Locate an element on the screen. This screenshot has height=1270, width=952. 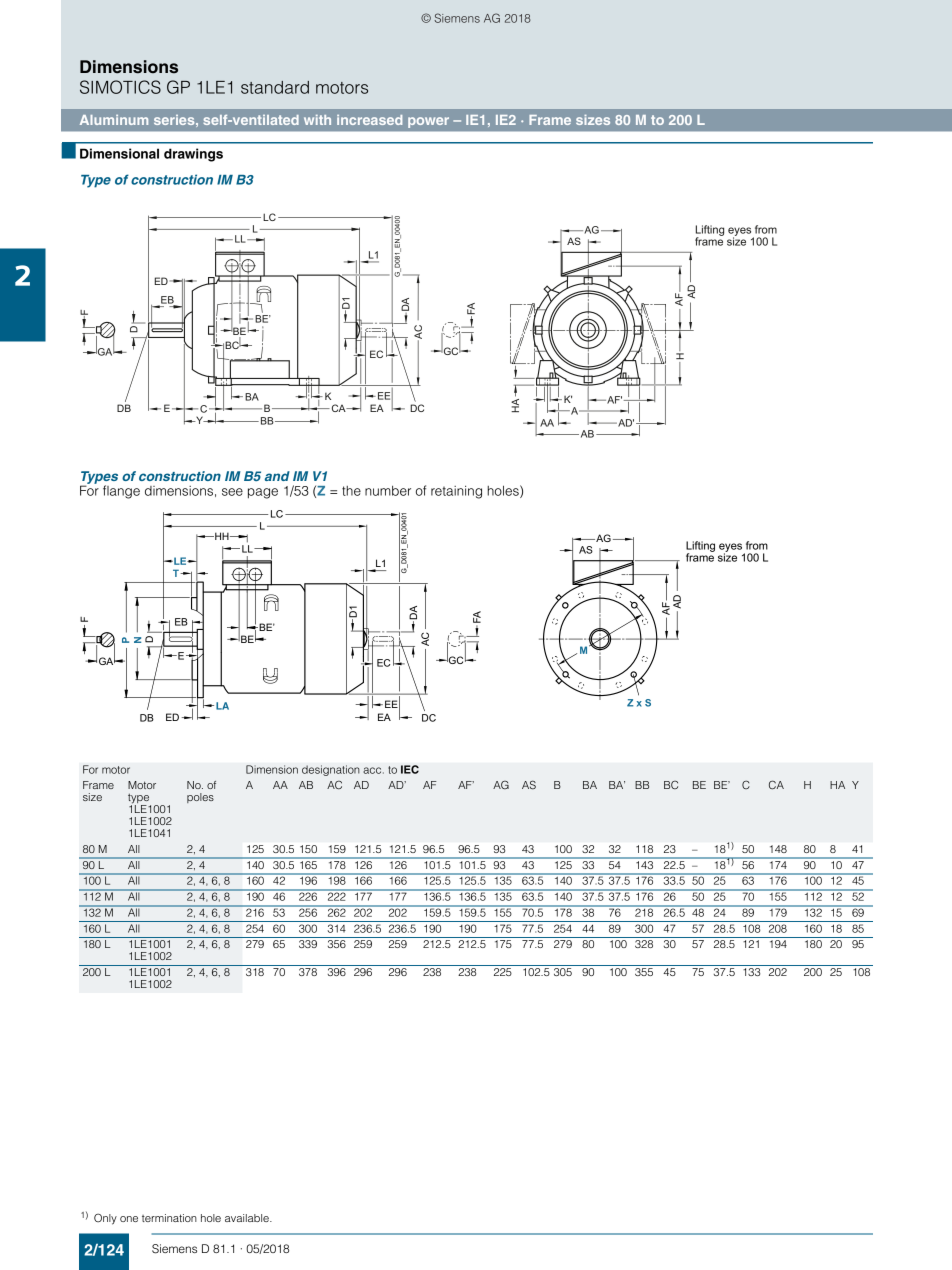
poles is located at coordinates (200, 798).
